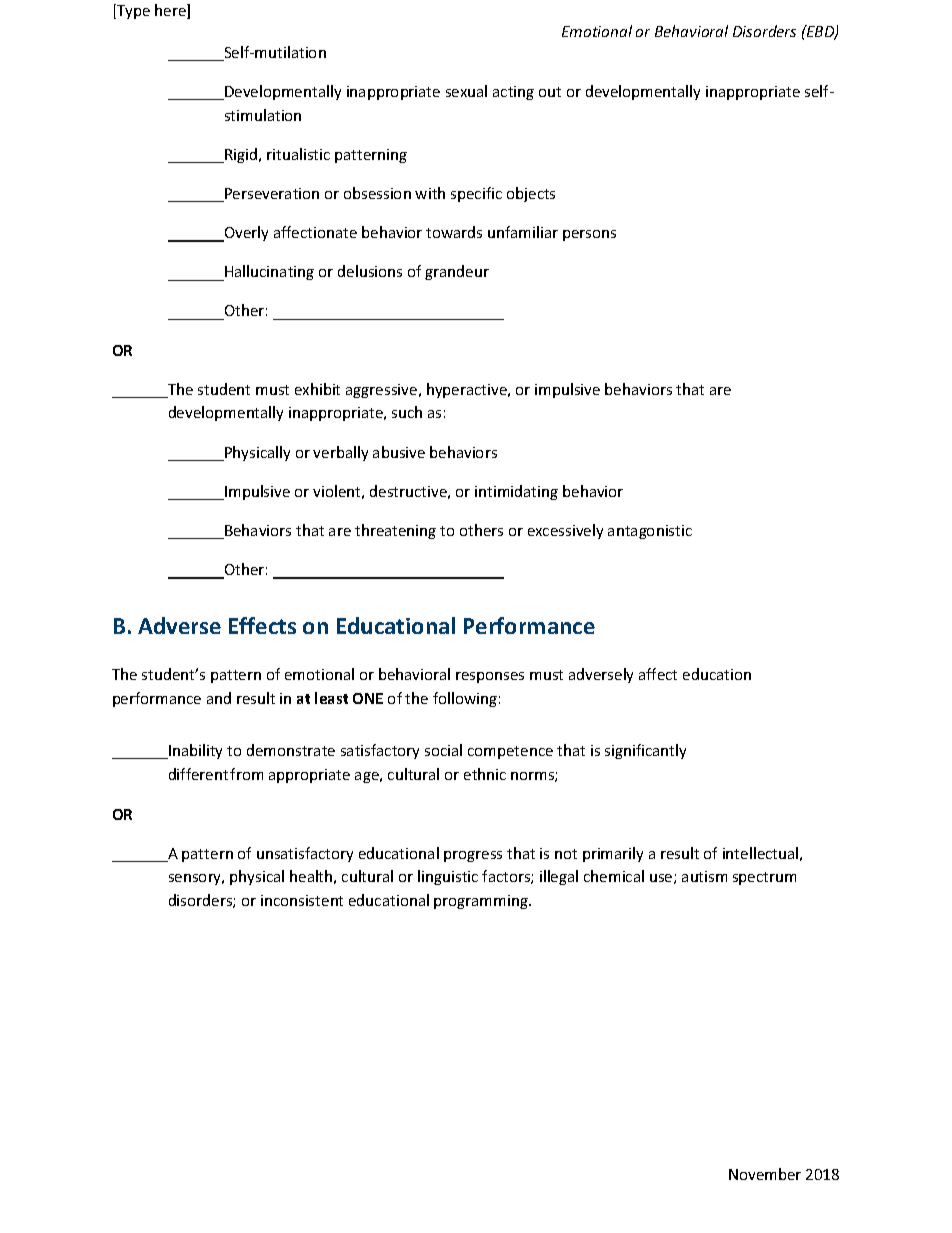 This image has height=1233, width=952. Describe the element at coordinates (482, 902) in the image. I see `programming` at that location.
